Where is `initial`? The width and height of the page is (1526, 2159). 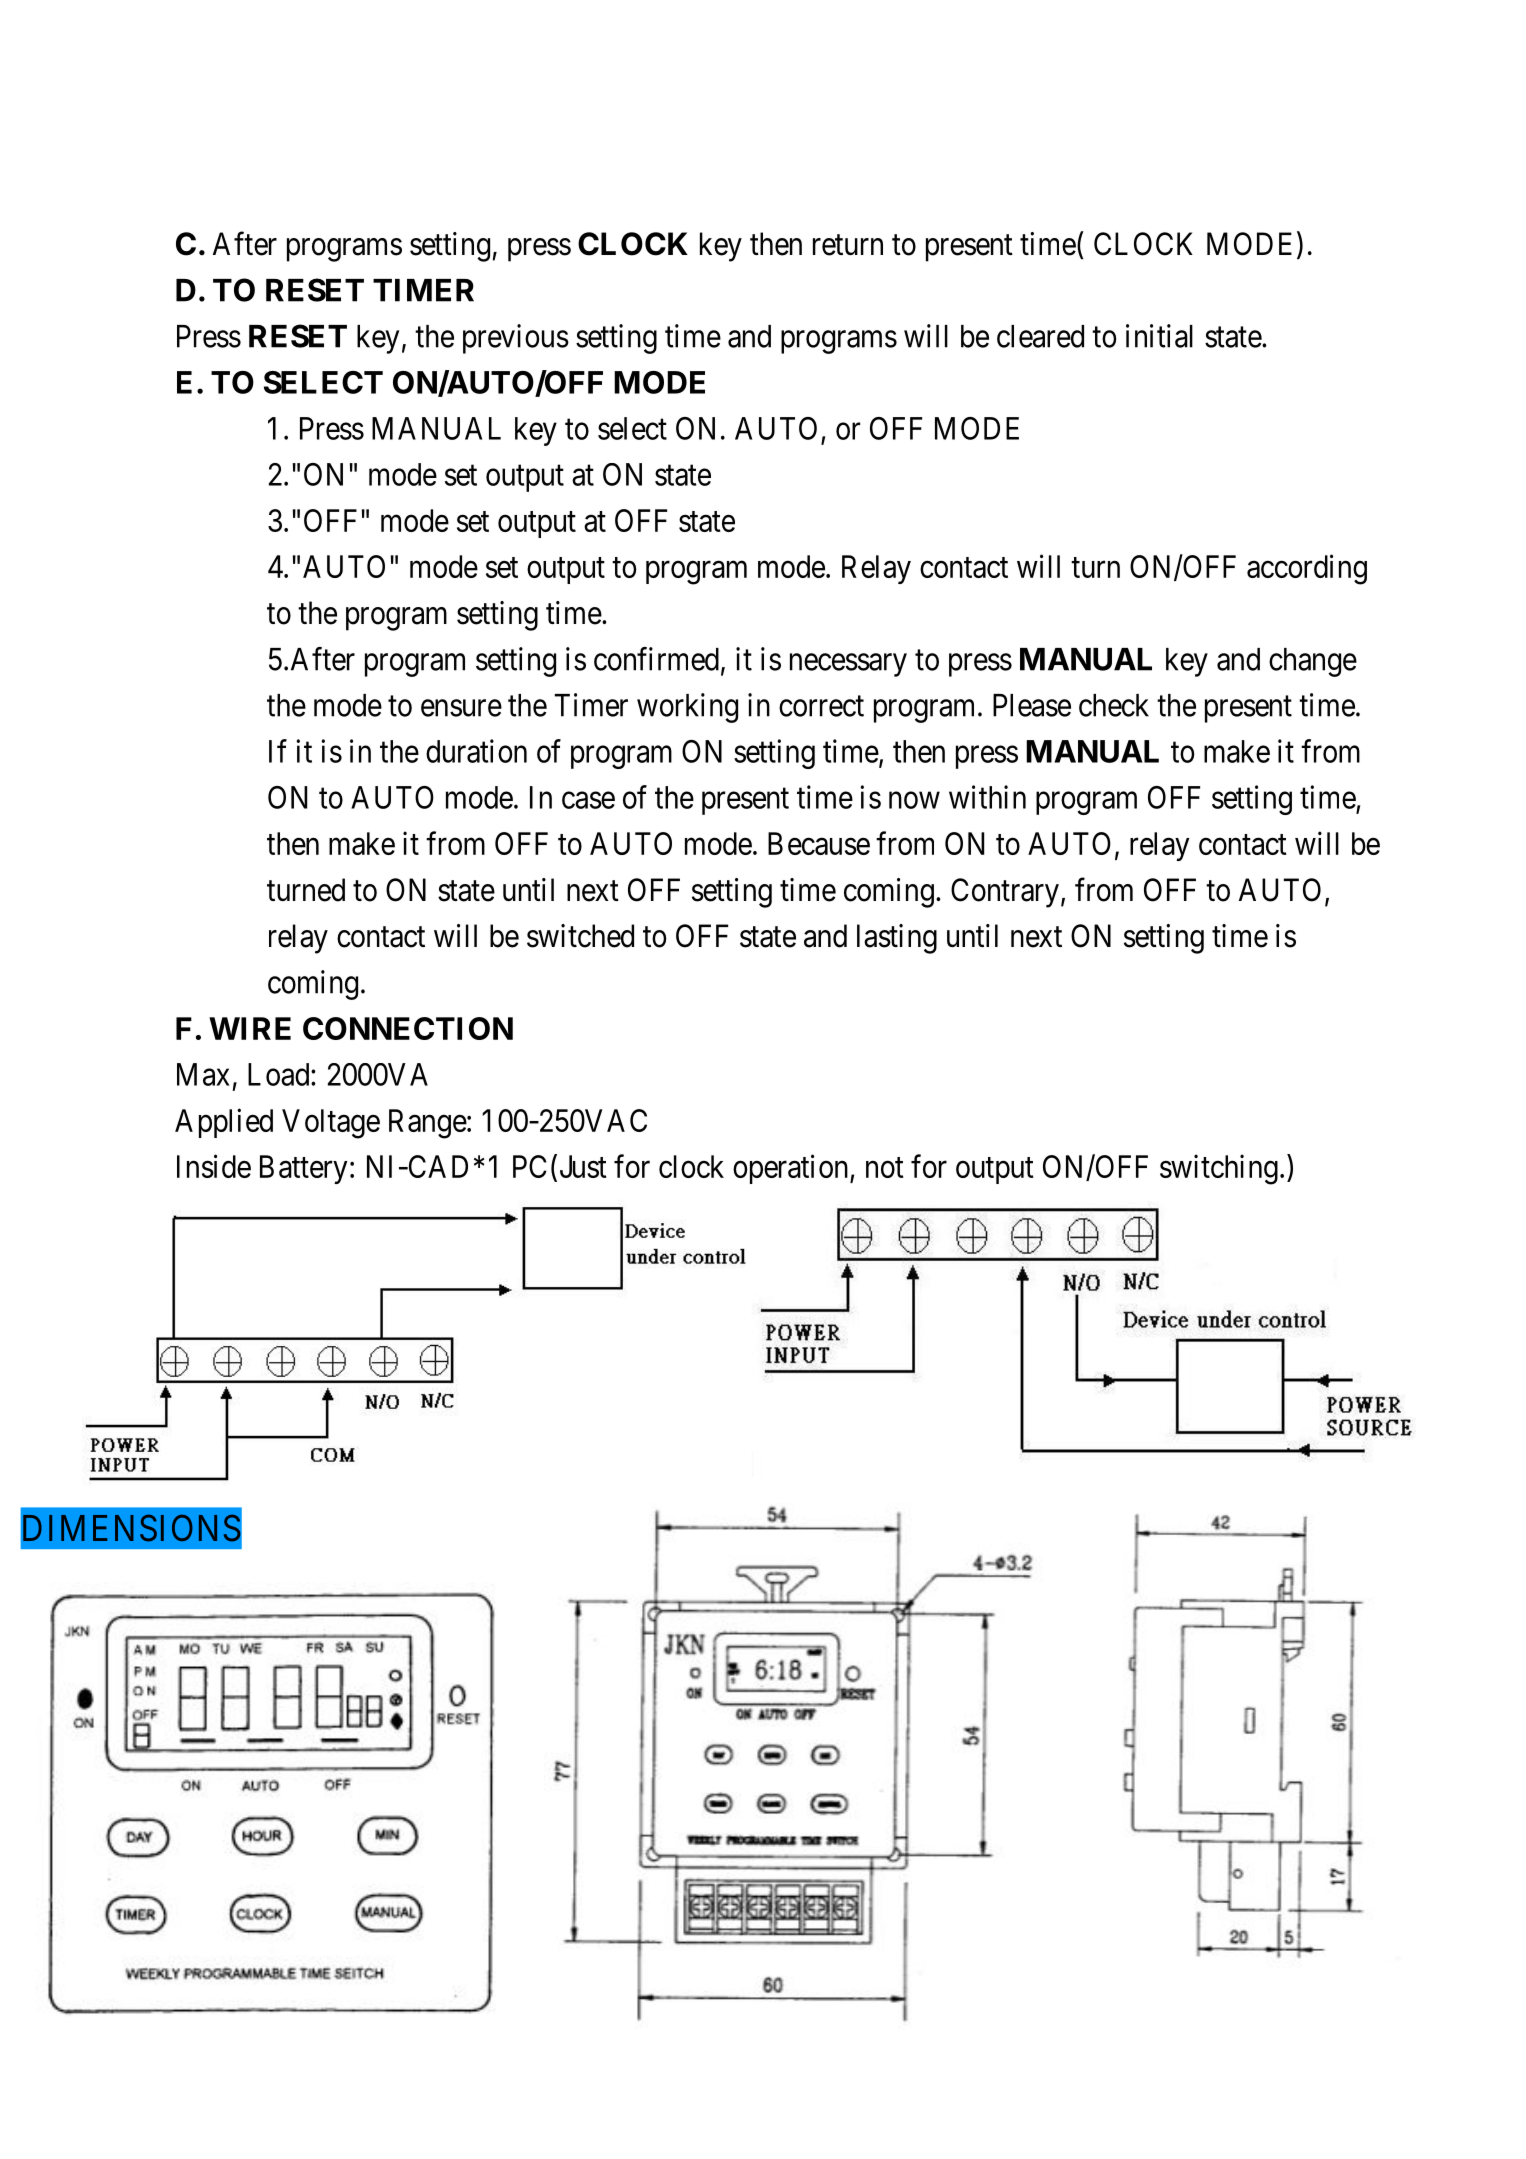 initial is located at coordinates (1159, 336).
